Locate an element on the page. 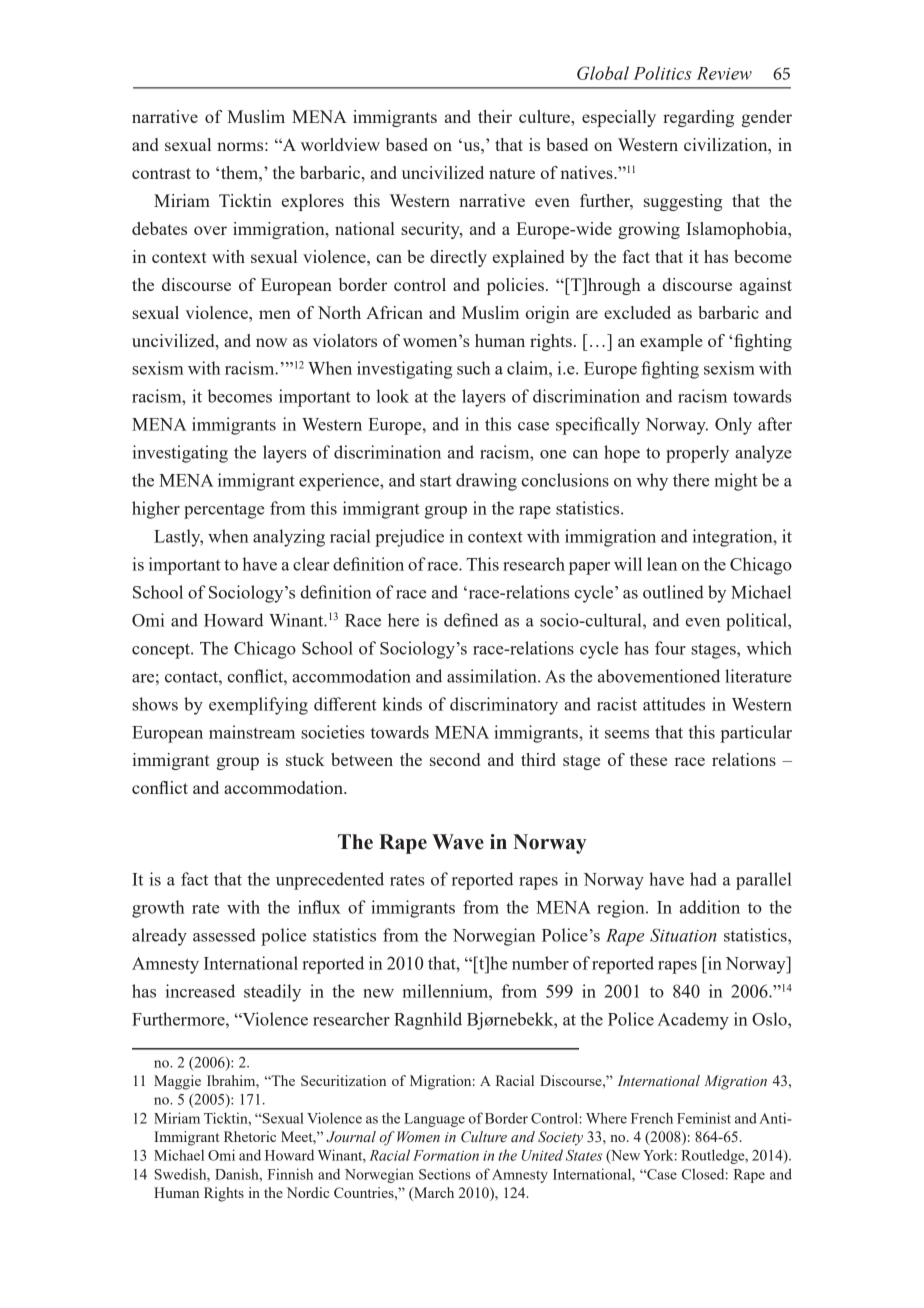 The image size is (924, 1308). percentage is located at coordinates (224, 511).
